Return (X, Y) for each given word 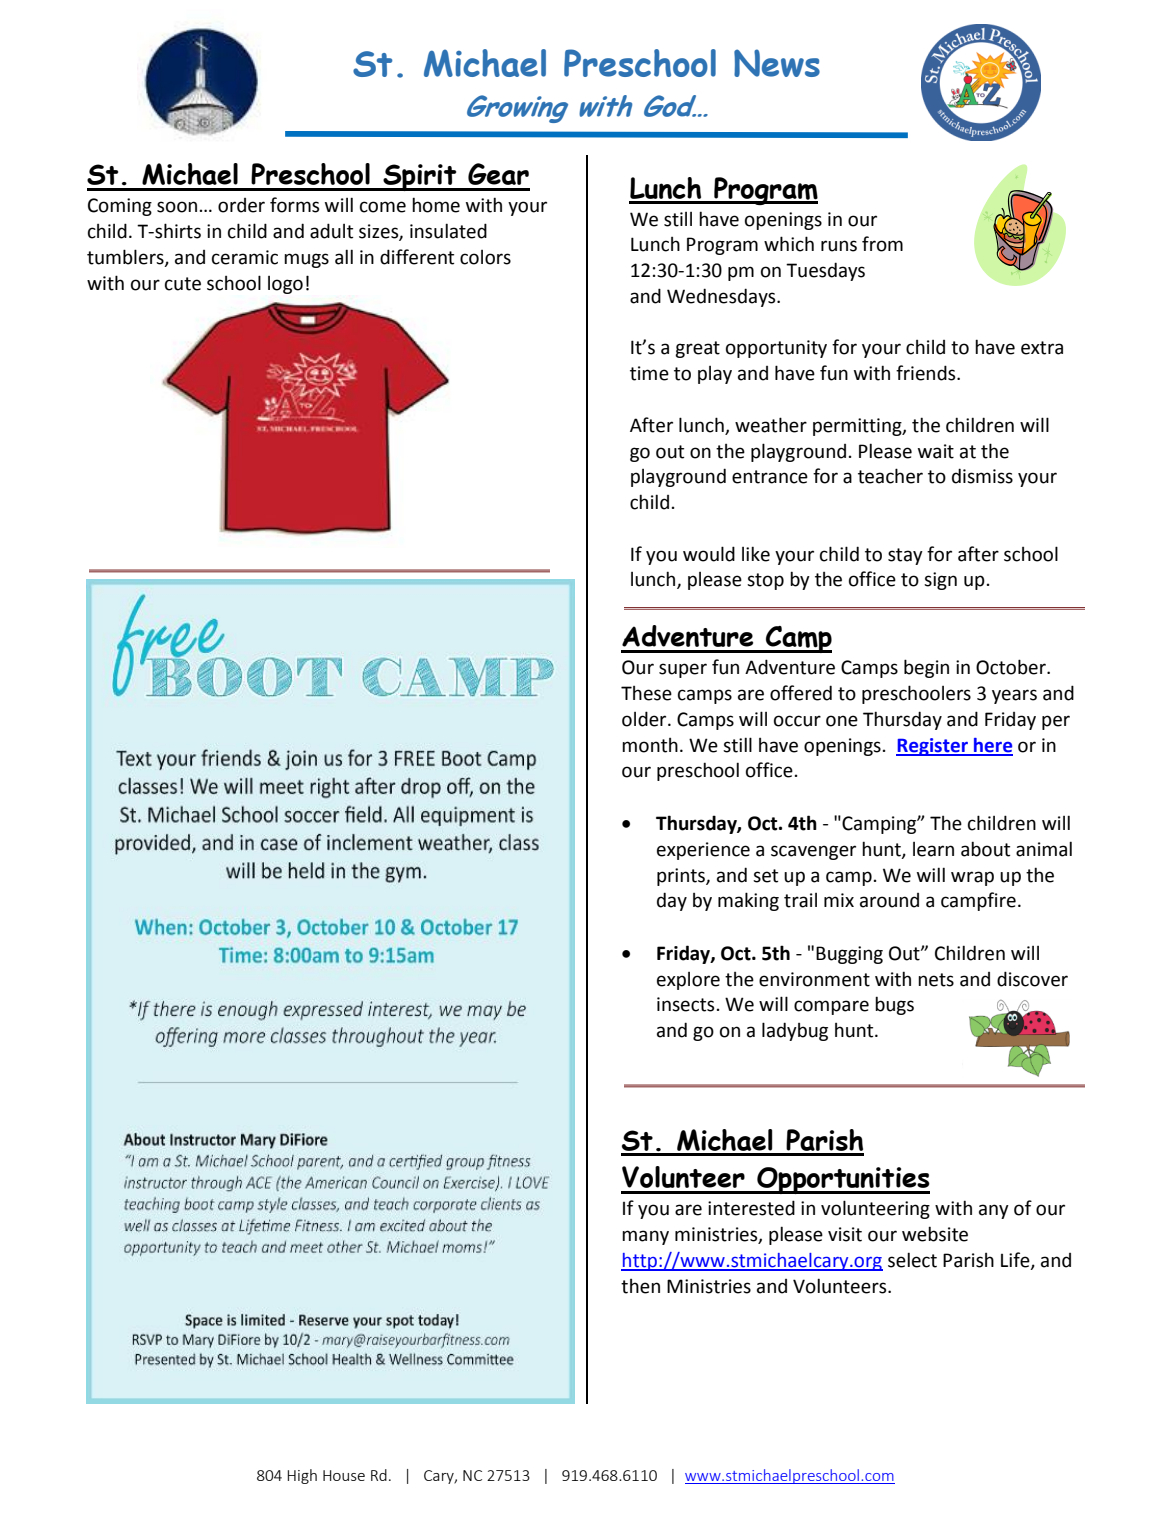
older (645, 719)
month (650, 745)
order (241, 205)
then (640, 1286)
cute (183, 284)
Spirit (420, 177)
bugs (894, 1005)
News (777, 63)
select (912, 1260)
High (302, 1476)
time (649, 373)
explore (688, 981)
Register (933, 747)
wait (936, 451)
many (645, 1237)
